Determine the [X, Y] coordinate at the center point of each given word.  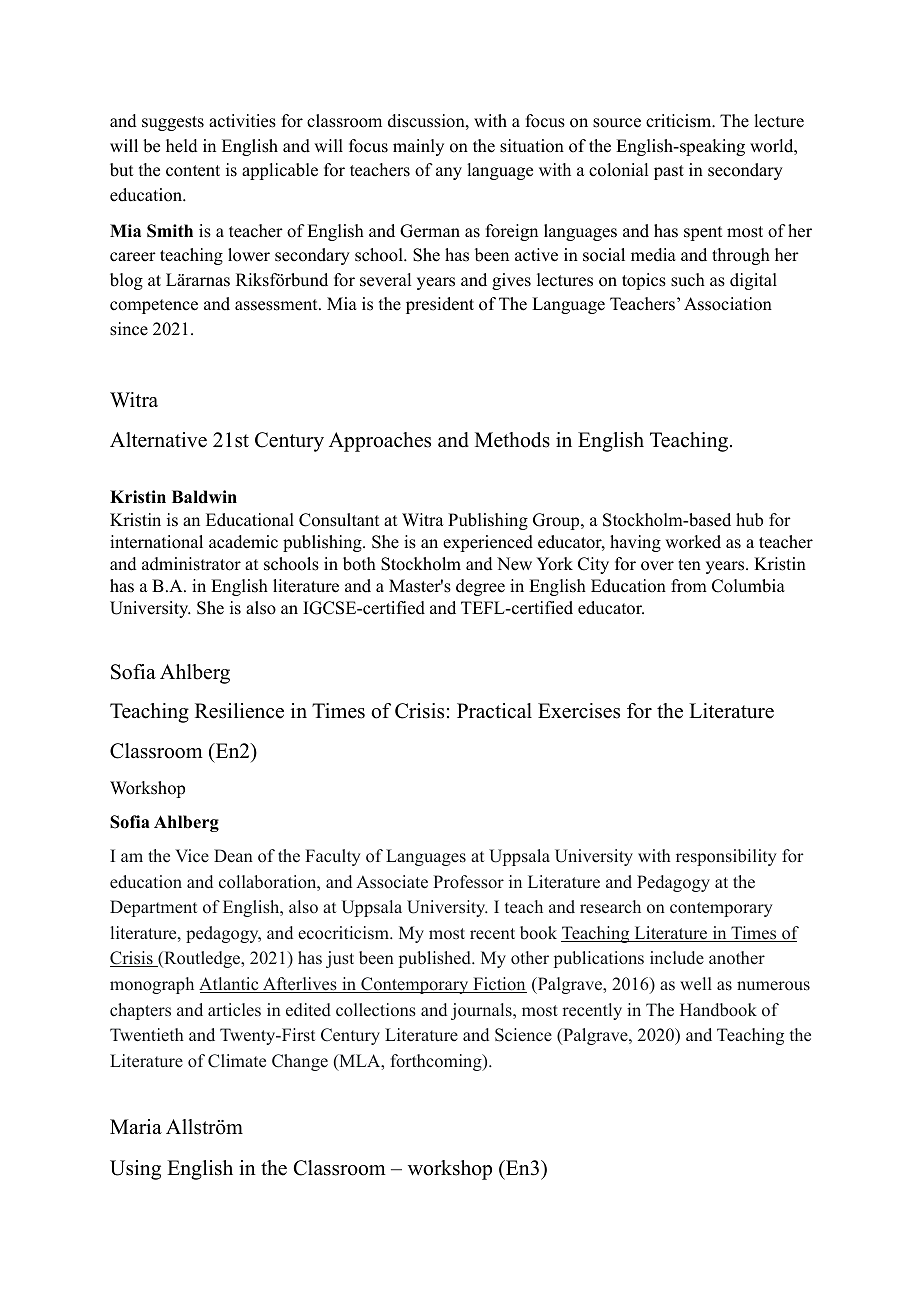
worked [693, 542]
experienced [488, 543]
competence [154, 306]
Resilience [239, 711]
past [669, 172]
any [449, 173]
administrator [191, 564]
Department [153, 908]
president [440, 305]
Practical [494, 711]
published [436, 959]
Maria [136, 1126]
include [677, 958]
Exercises [579, 711]
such [688, 280]
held [182, 146]
